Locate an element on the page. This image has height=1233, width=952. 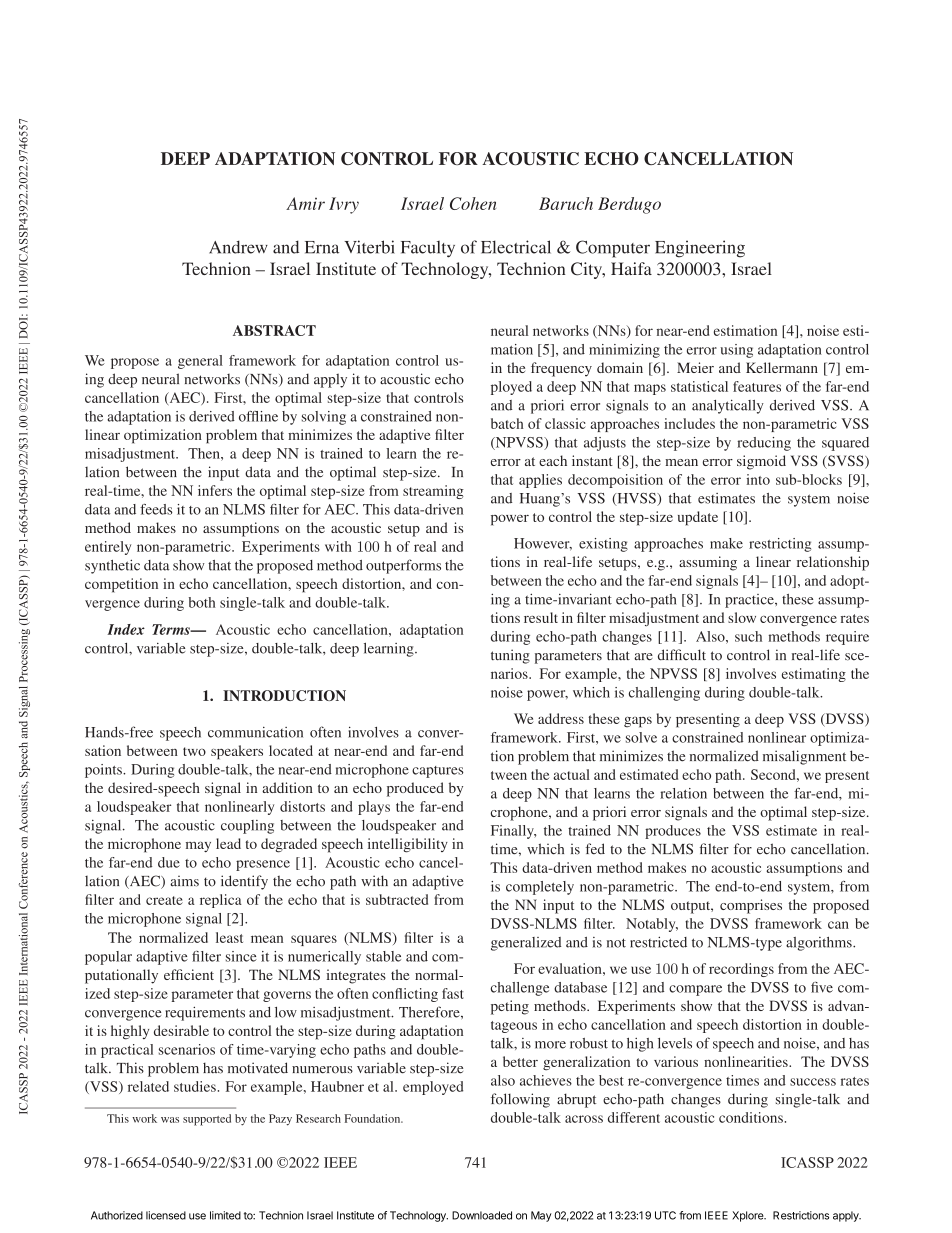
outperforms is located at coordinates (403, 566).
